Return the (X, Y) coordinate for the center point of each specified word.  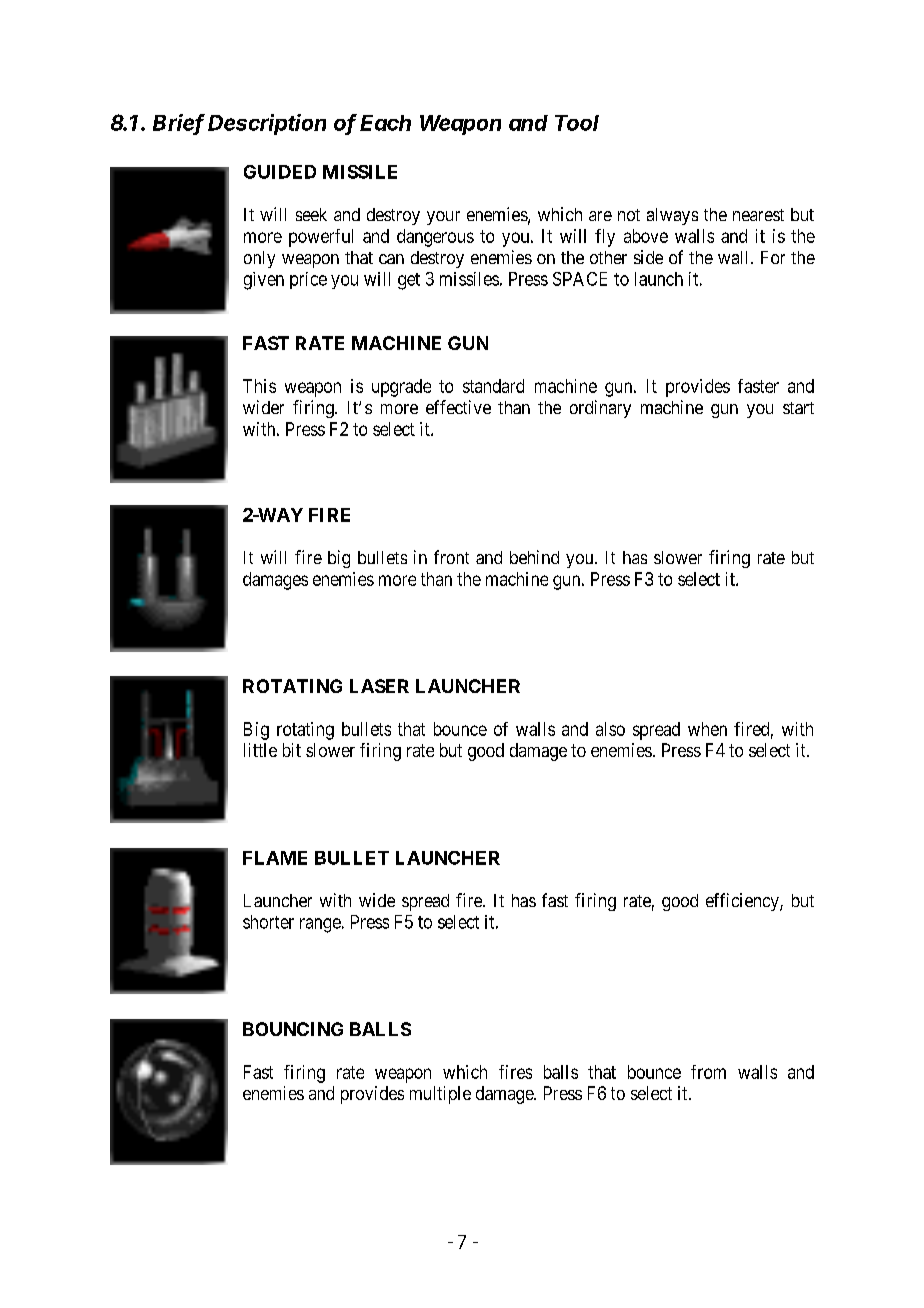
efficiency (743, 902)
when (707, 729)
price (308, 280)
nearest (758, 215)
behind (534, 557)
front (451, 557)
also (610, 729)
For (773, 257)
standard (493, 386)
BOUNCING (293, 1029)
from (708, 1072)
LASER (379, 686)
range (320, 925)
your (443, 218)
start (798, 408)
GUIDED (280, 172)
